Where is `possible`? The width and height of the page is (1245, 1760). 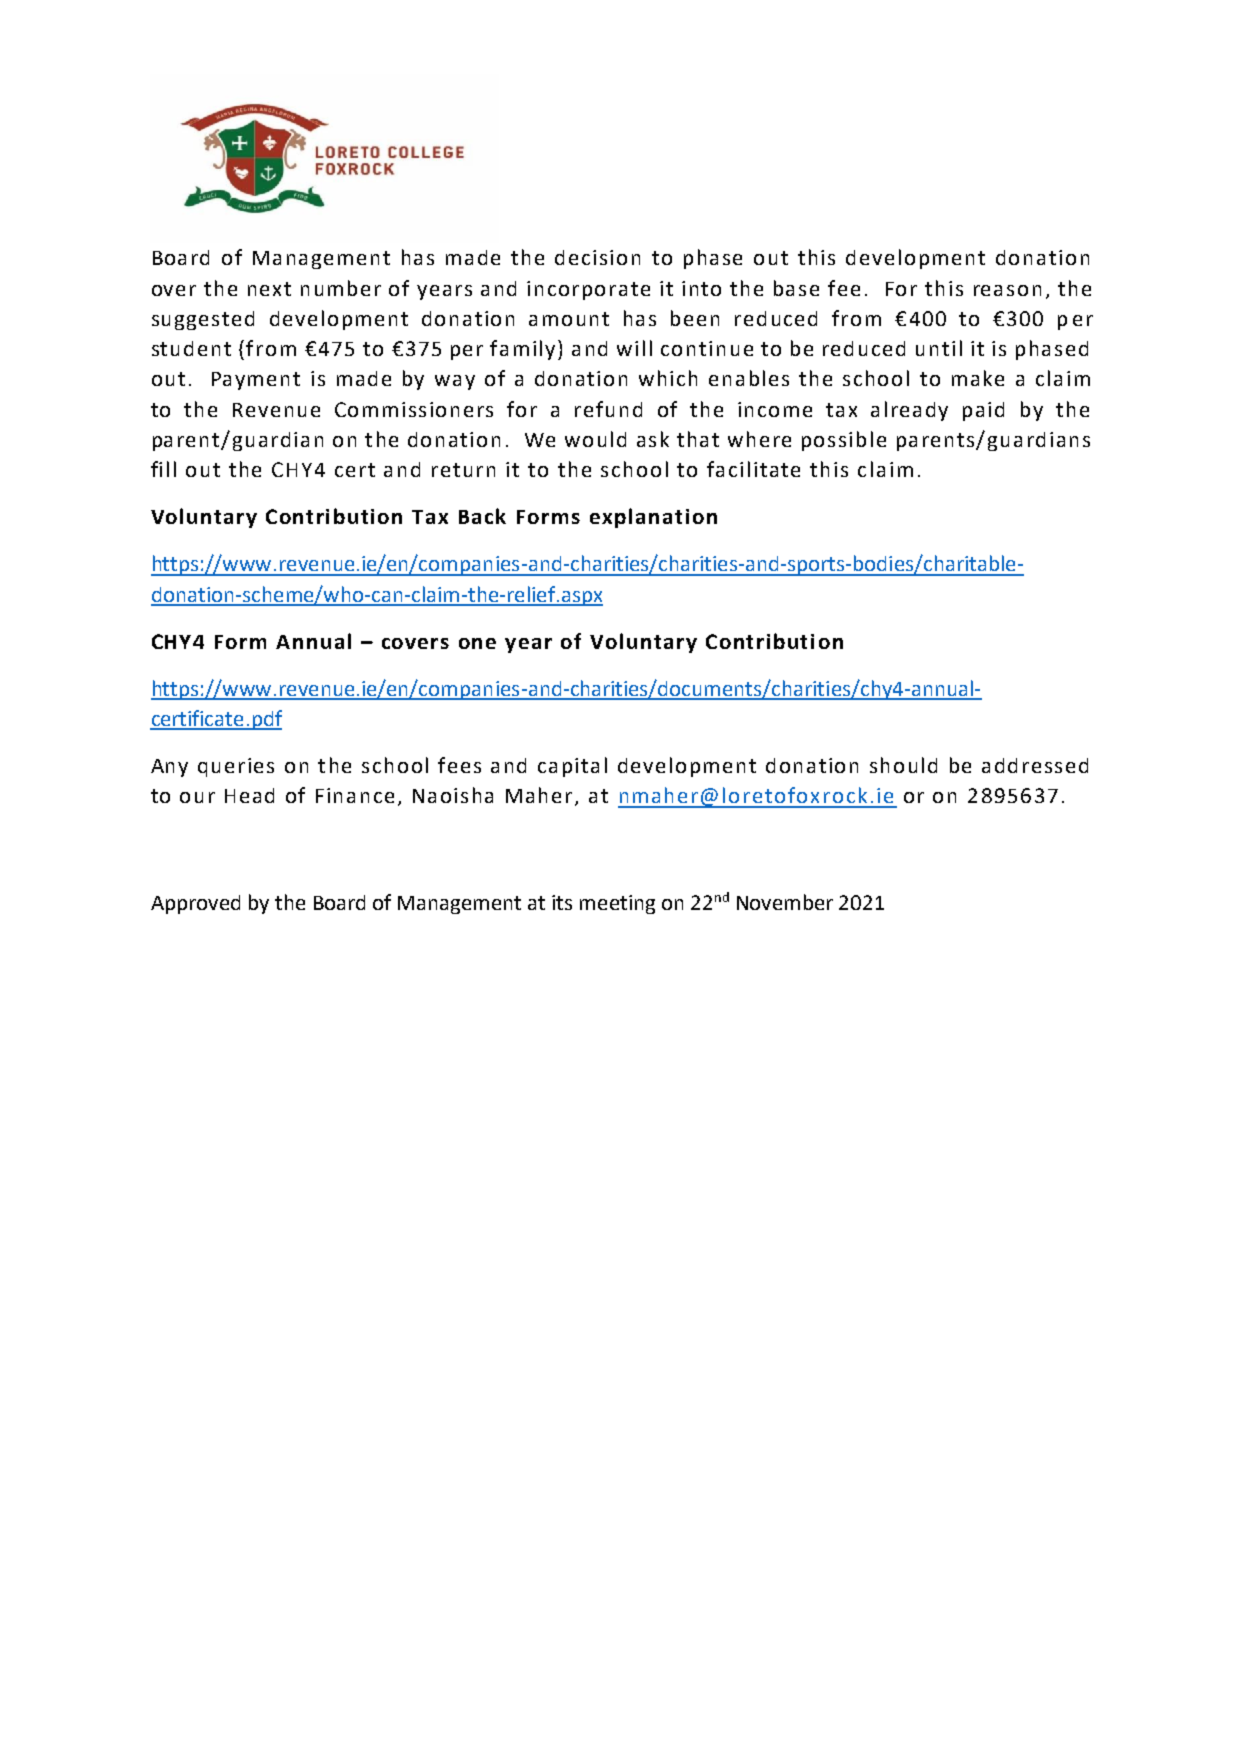 possible is located at coordinates (844, 441).
